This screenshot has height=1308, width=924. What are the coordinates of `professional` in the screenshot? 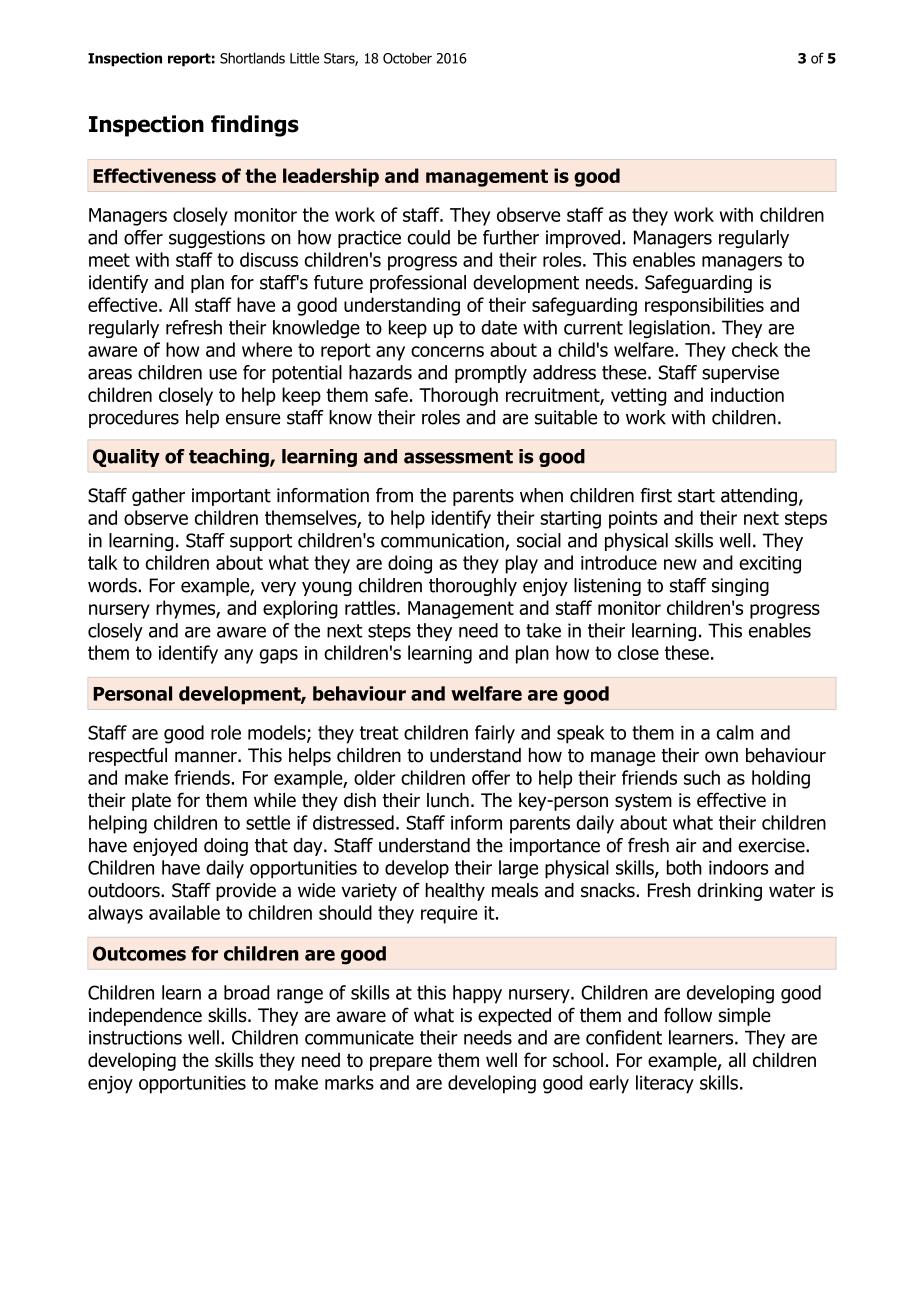 It's located at (418, 284).
